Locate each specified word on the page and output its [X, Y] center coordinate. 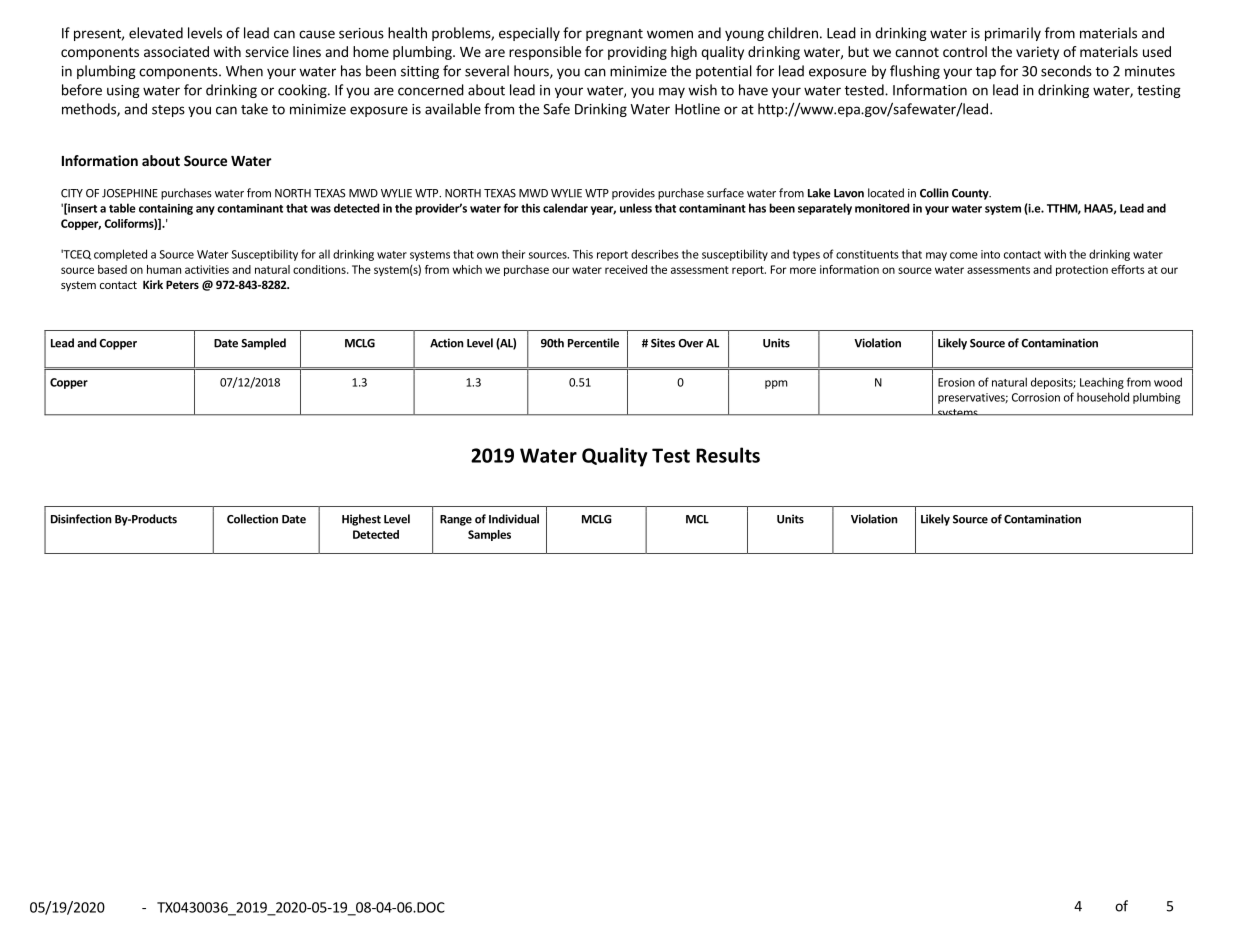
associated [176, 51]
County [971, 194]
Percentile [593, 343]
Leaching [1102, 383]
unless [636, 208]
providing [637, 53]
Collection [252, 519]
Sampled [263, 344]
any [205, 210]
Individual [514, 519]
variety [1037, 53]
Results [728, 455]
